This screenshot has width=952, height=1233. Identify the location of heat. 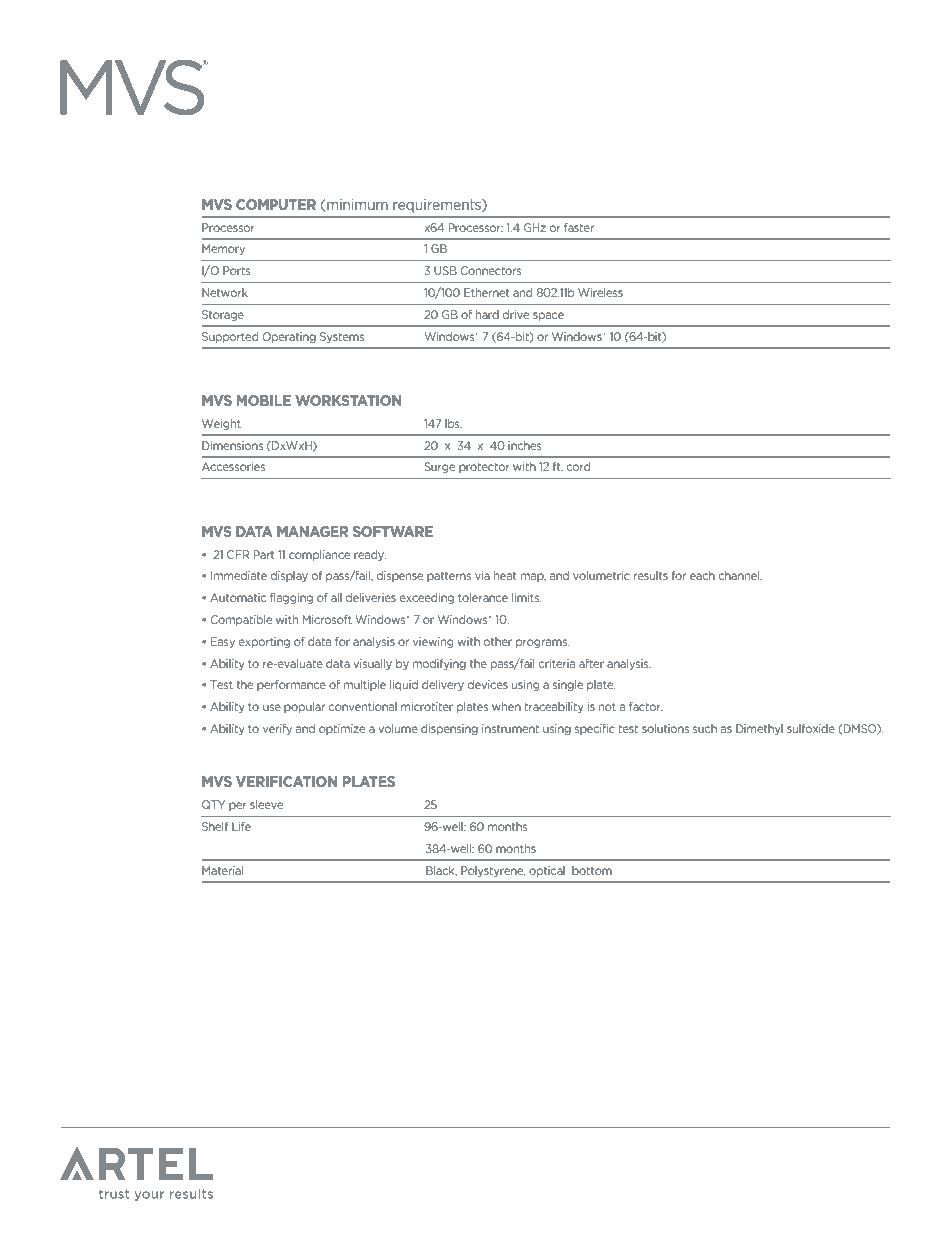
(505, 575).
